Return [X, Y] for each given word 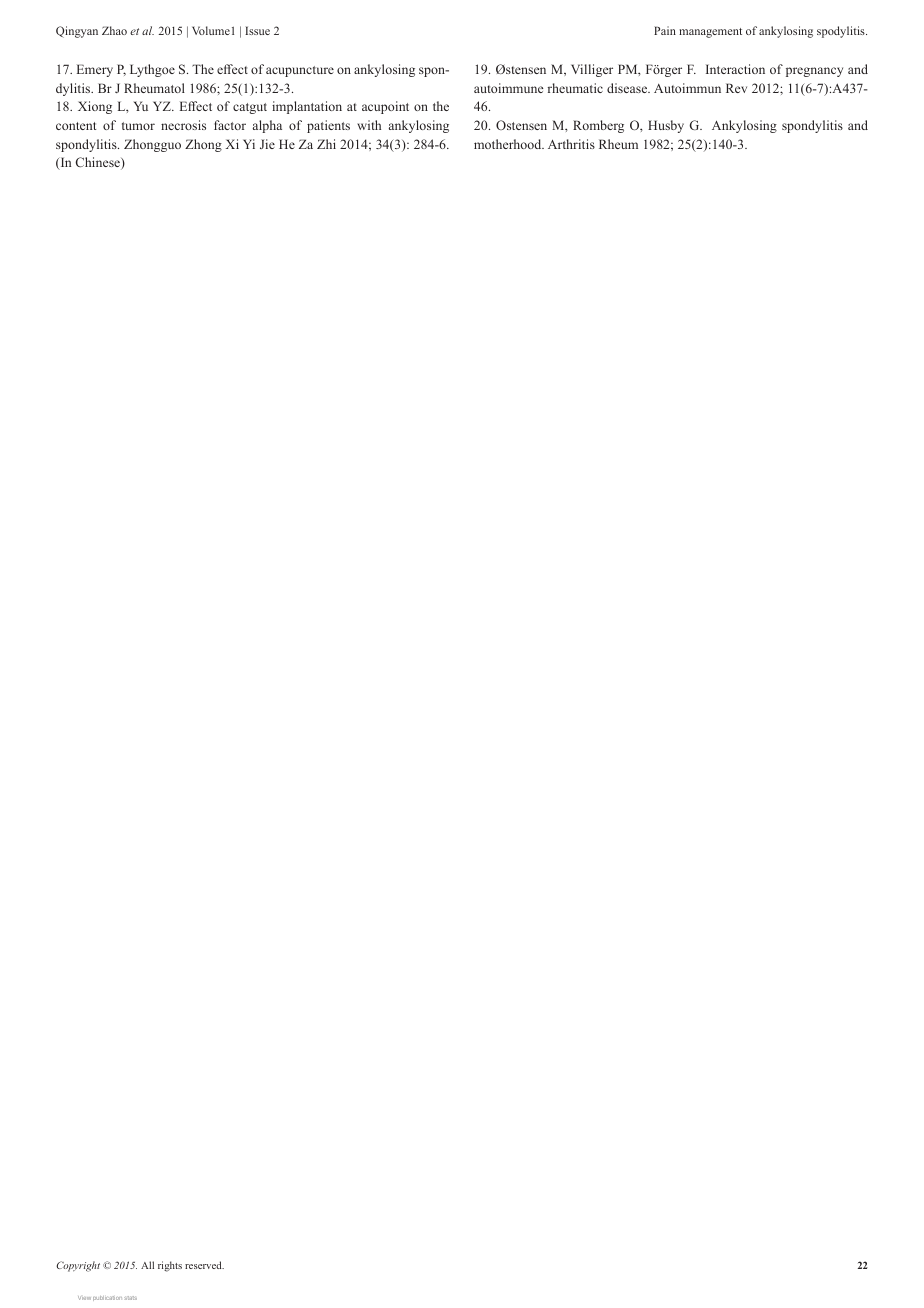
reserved [204, 1265]
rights [170, 1266]
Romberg [598, 126]
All [147, 1265]
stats [130, 1298]
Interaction [735, 69]
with [369, 125]
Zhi [326, 144]
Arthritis [571, 144]
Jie [267, 144]
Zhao [114, 30]
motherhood [509, 144]
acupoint [385, 107]
